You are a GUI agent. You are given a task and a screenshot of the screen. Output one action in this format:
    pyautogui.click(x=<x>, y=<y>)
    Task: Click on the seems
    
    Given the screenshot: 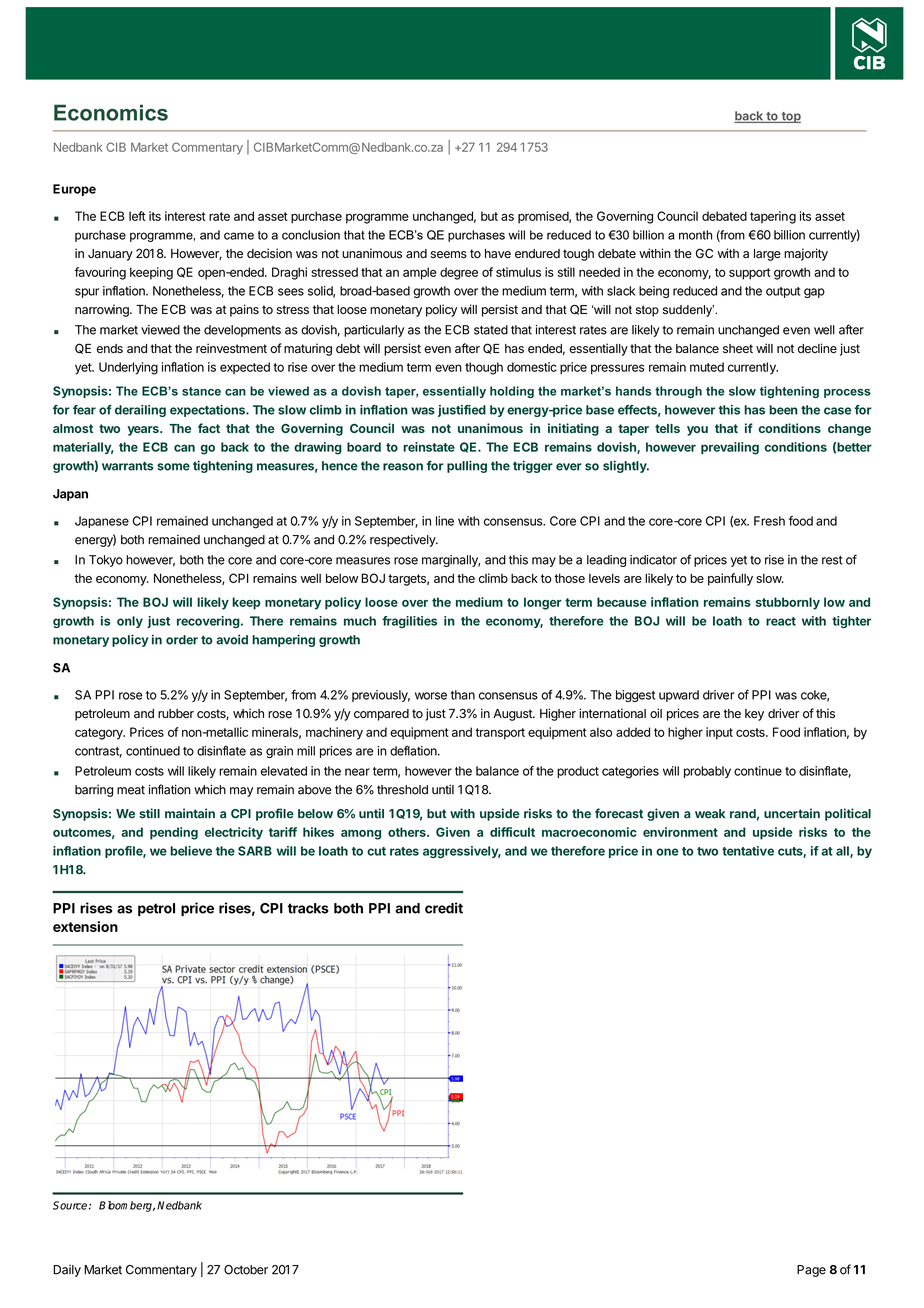 What is the action you would take?
    pyautogui.click(x=449, y=255)
